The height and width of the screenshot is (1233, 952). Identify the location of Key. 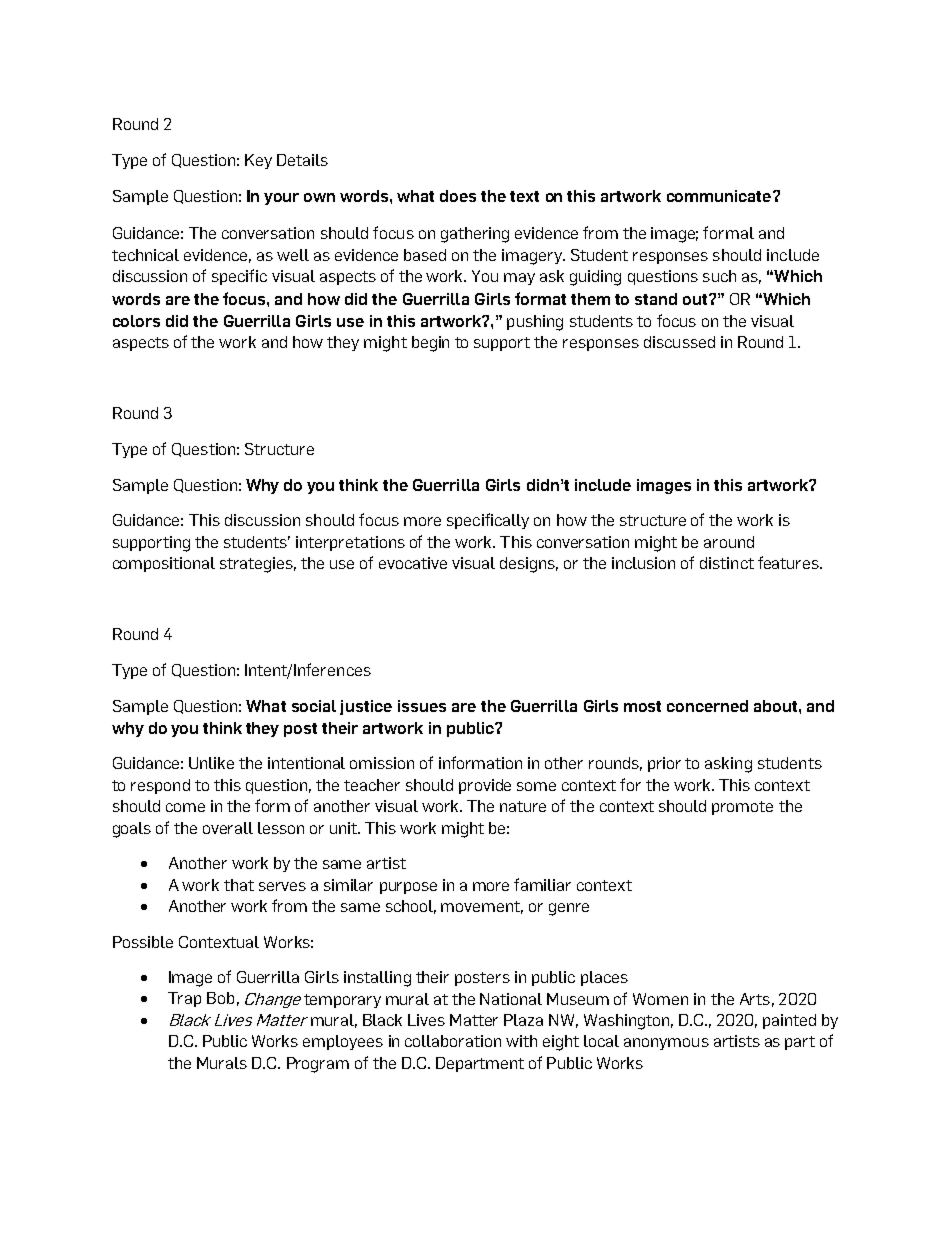
(258, 161).
